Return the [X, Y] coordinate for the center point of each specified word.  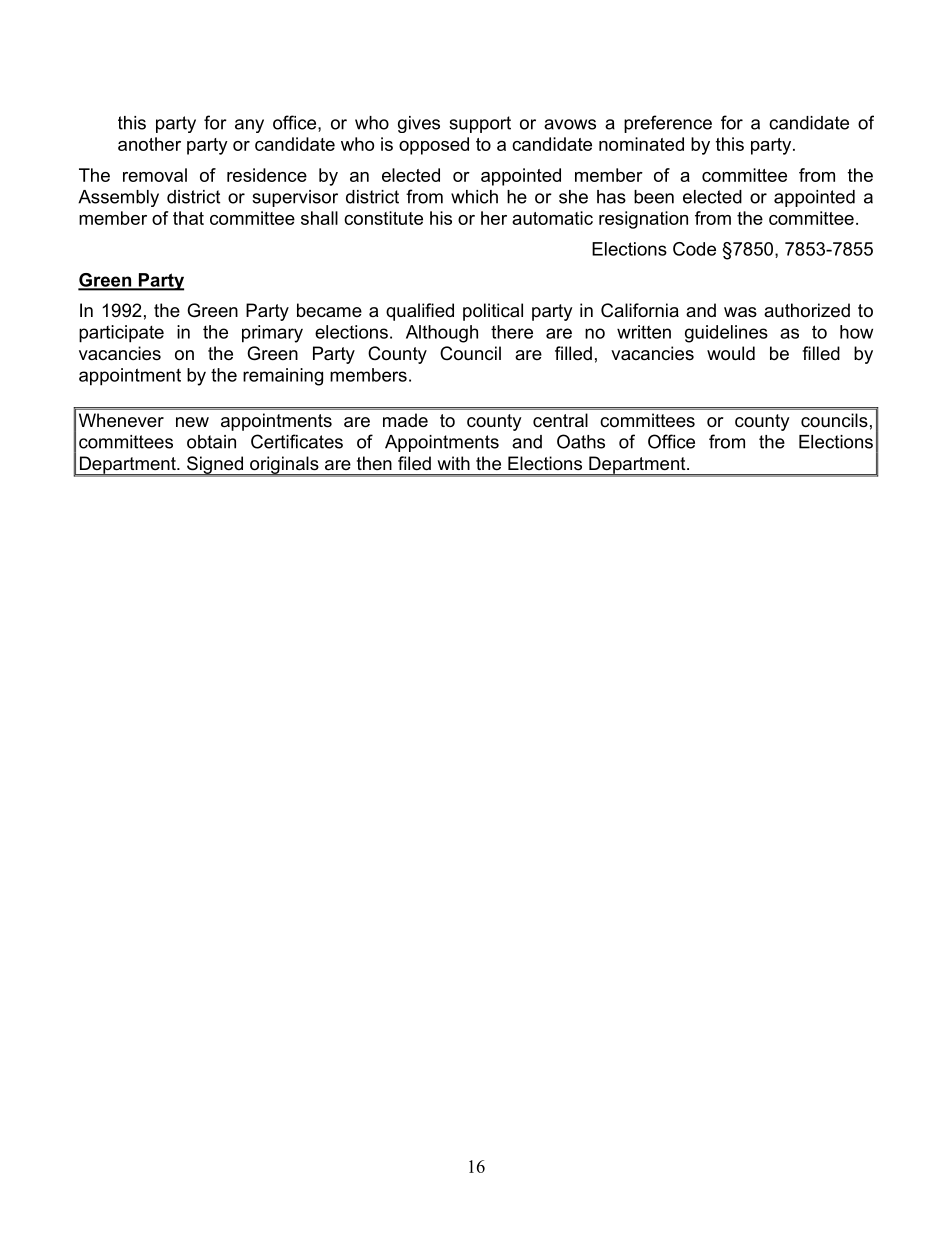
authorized [807, 310]
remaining [283, 377]
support [480, 124]
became [329, 310]
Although [442, 334]
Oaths [581, 441]
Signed [215, 466]
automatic [552, 218]
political [493, 312]
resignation [643, 220]
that [188, 218]
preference [668, 124]
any [249, 126]
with [453, 463]
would [731, 353]
